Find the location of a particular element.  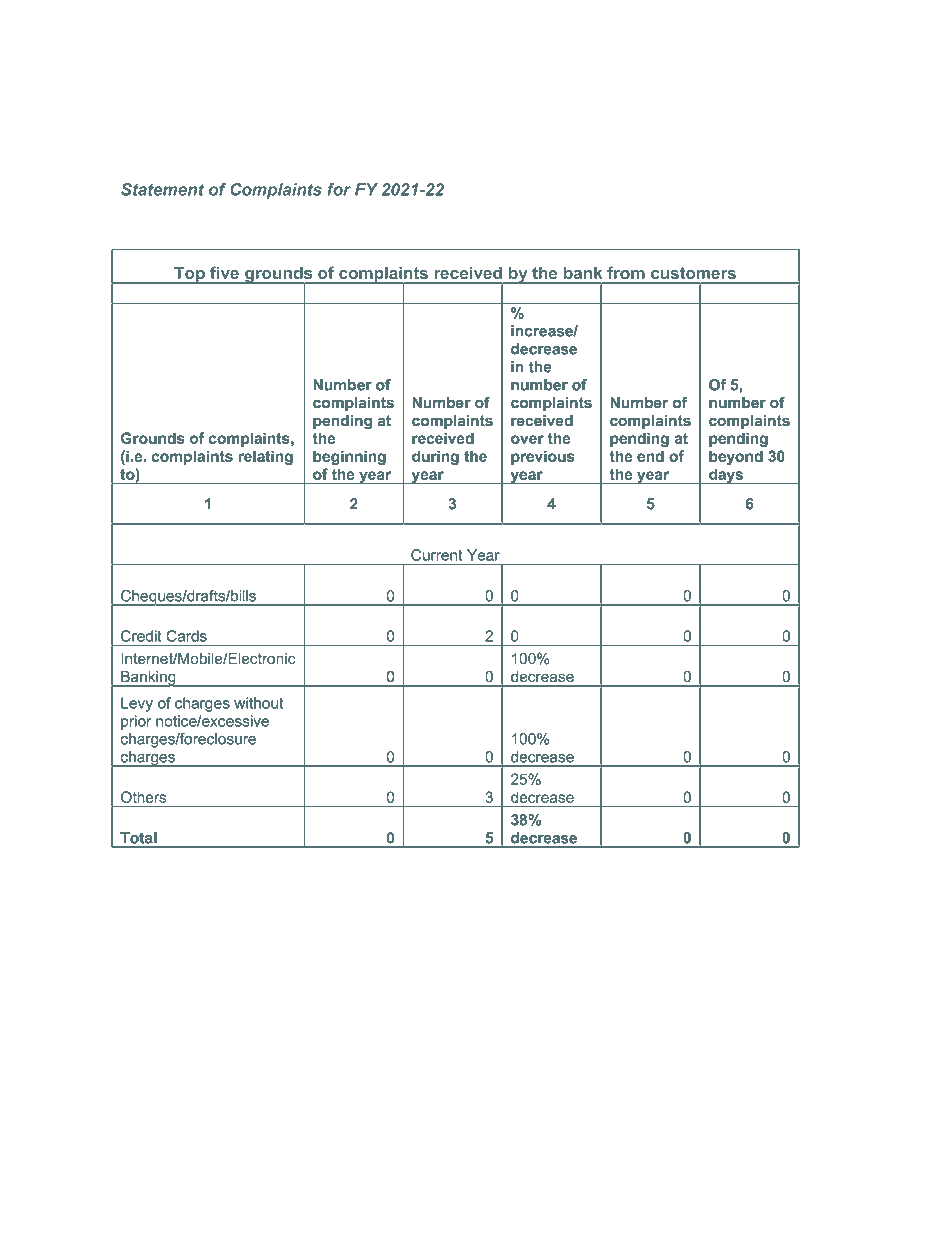

relating is located at coordinates (265, 457).
